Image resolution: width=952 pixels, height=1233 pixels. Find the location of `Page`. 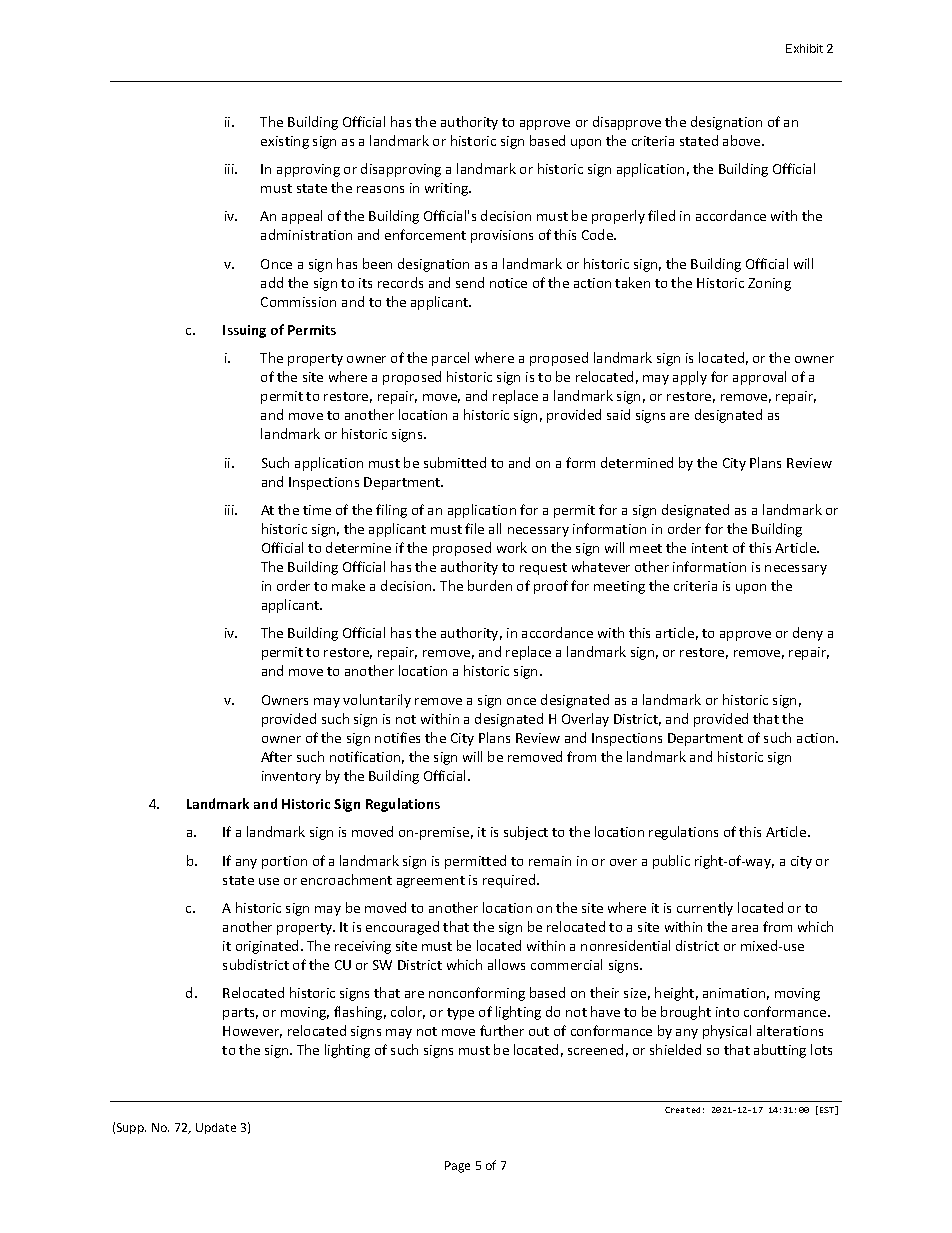

Page is located at coordinates (457, 1167).
